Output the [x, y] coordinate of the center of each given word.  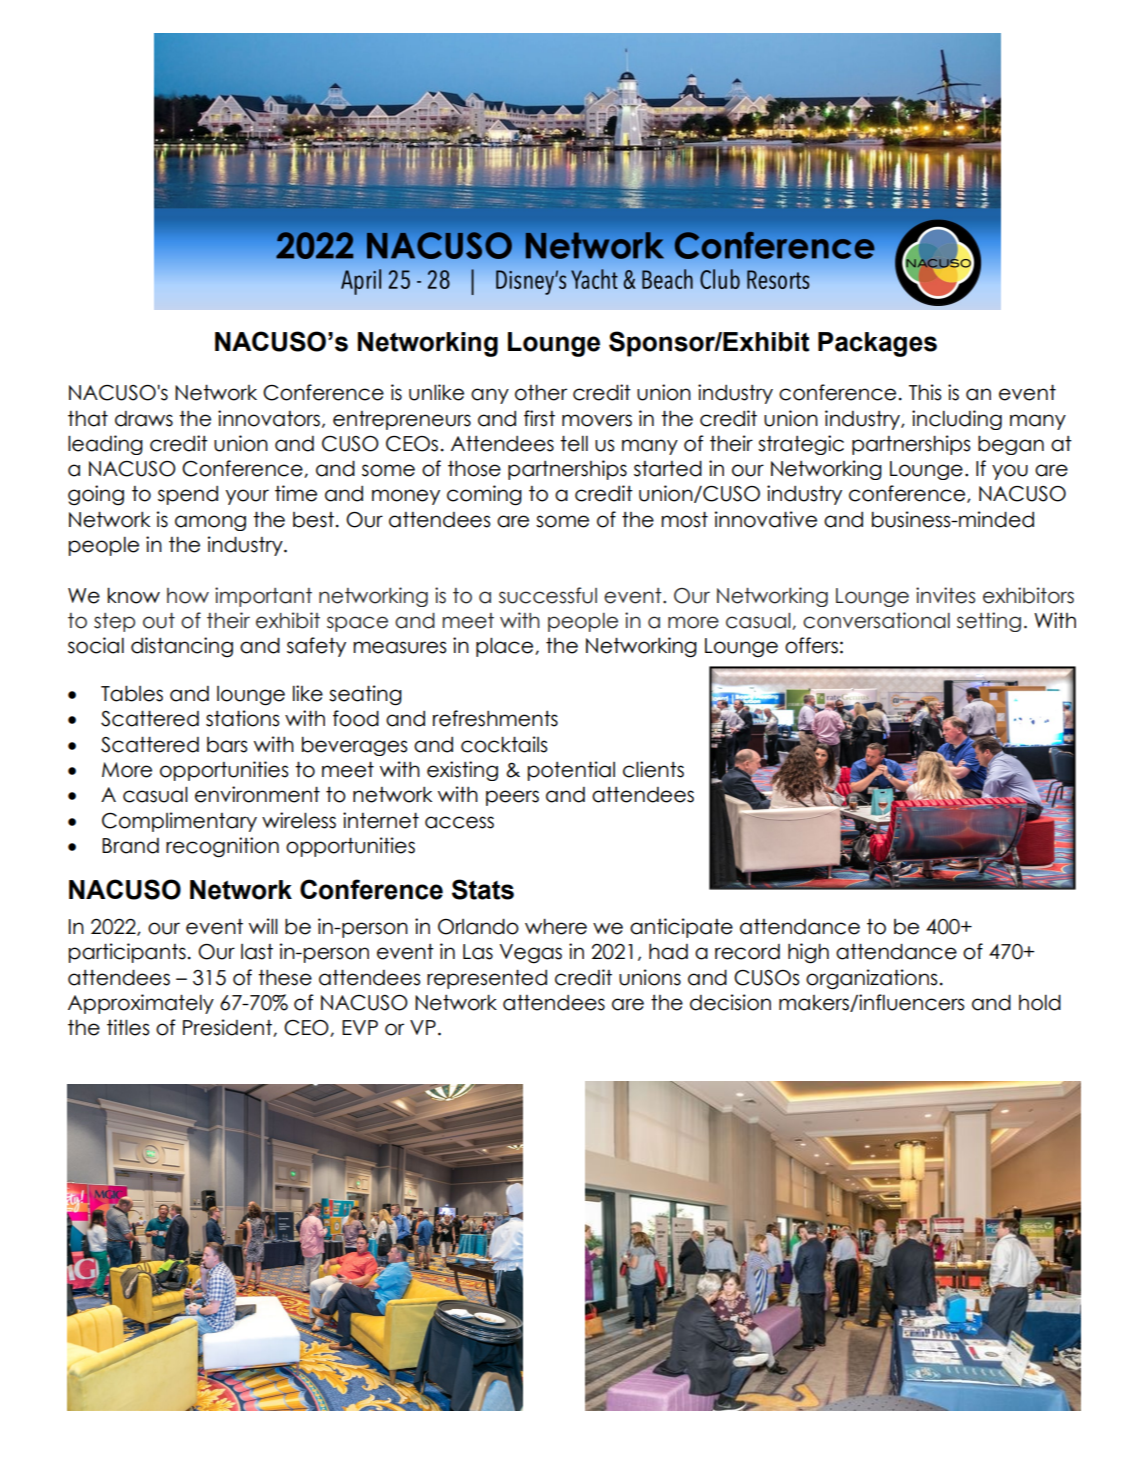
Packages [877, 344]
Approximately [141, 1004]
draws [144, 419]
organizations [871, 979]
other [541, 392]
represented [487, 979]
